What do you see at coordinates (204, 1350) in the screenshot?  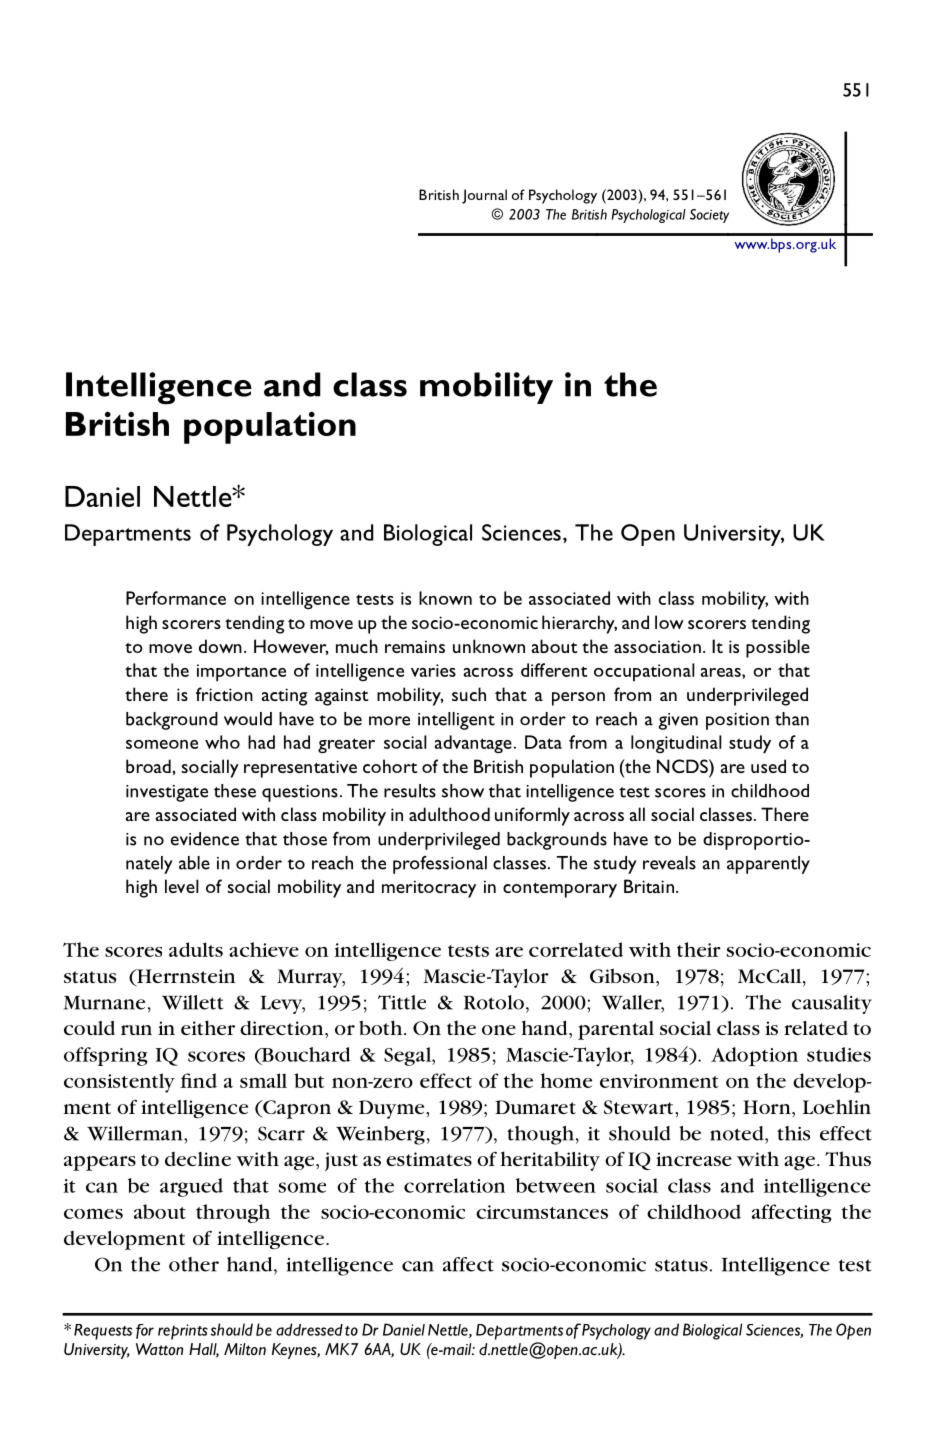 I see `Hall` at bounding box center [204, 1350].
